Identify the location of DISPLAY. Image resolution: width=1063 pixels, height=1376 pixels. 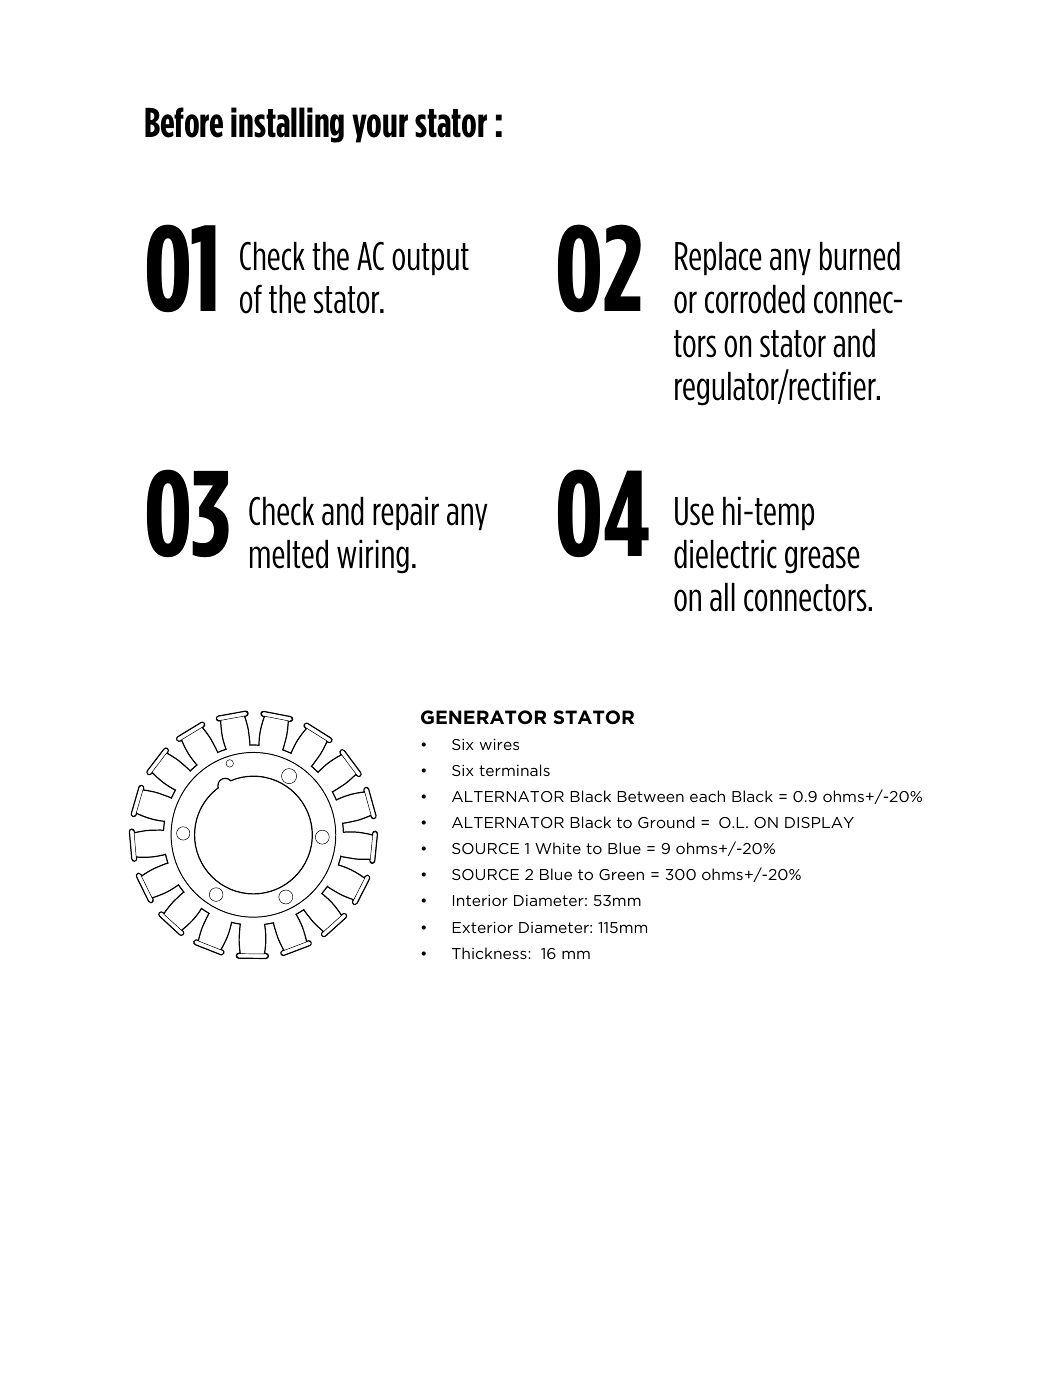
(819, 822).
